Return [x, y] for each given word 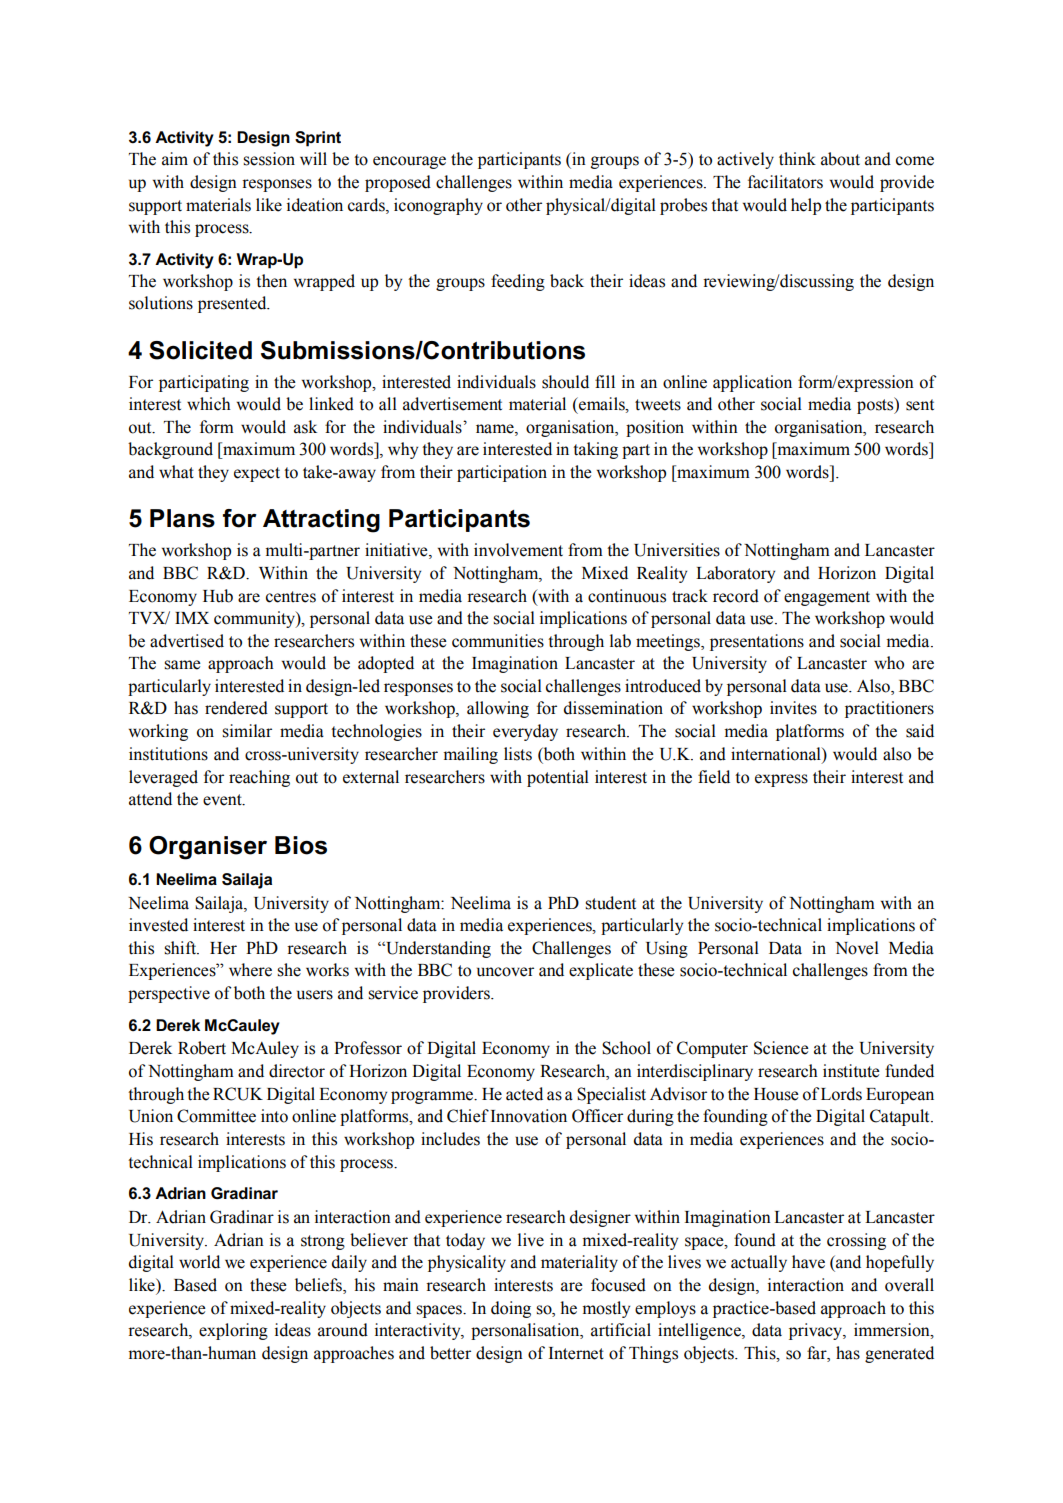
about [840, 159]
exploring [233, 1331]
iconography [438, 206]
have [808, 1262]
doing [511, 1309]
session [269, 159]
